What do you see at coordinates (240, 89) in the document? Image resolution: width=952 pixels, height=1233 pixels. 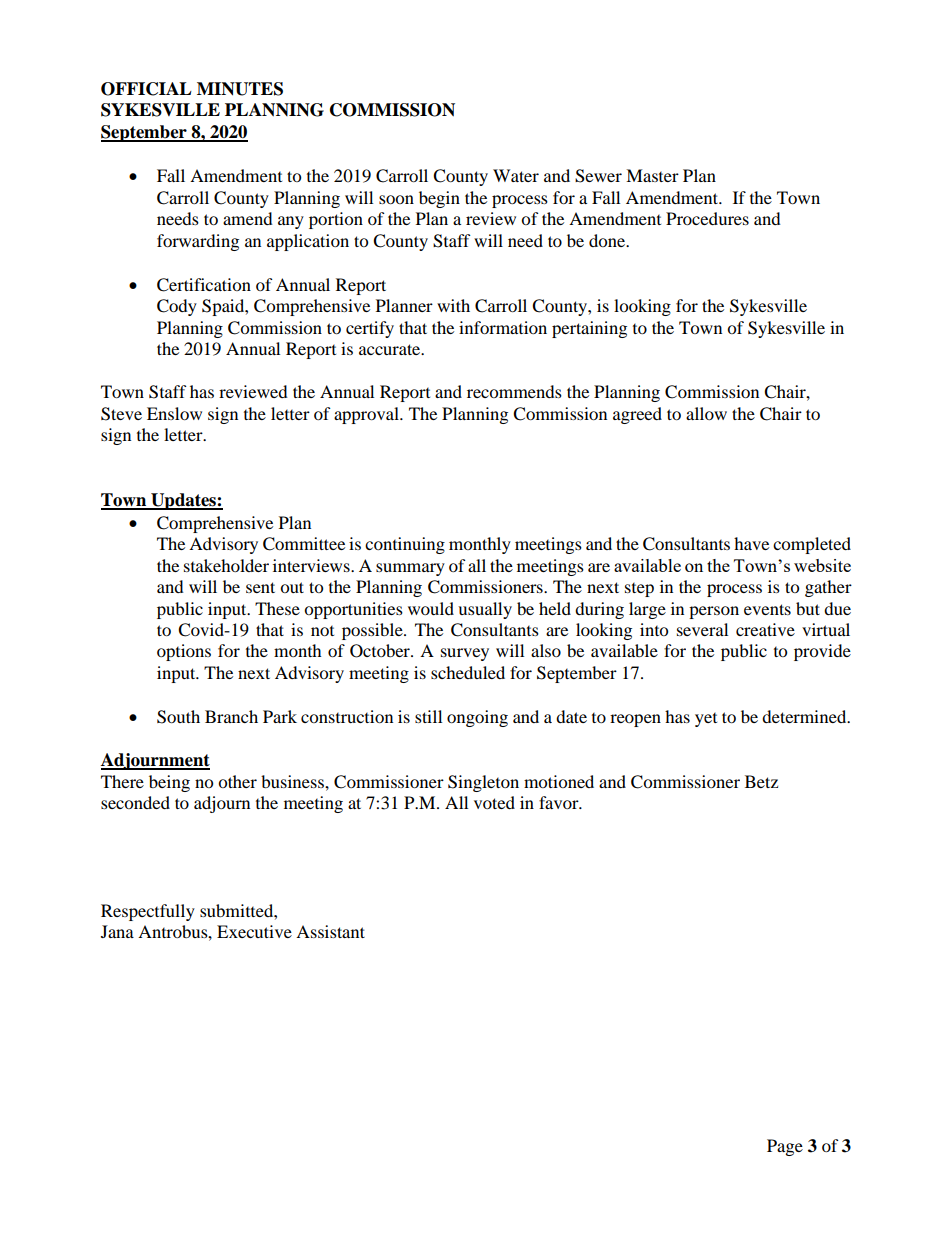 I see `MINUTES` at bounding box center [240, 89].
